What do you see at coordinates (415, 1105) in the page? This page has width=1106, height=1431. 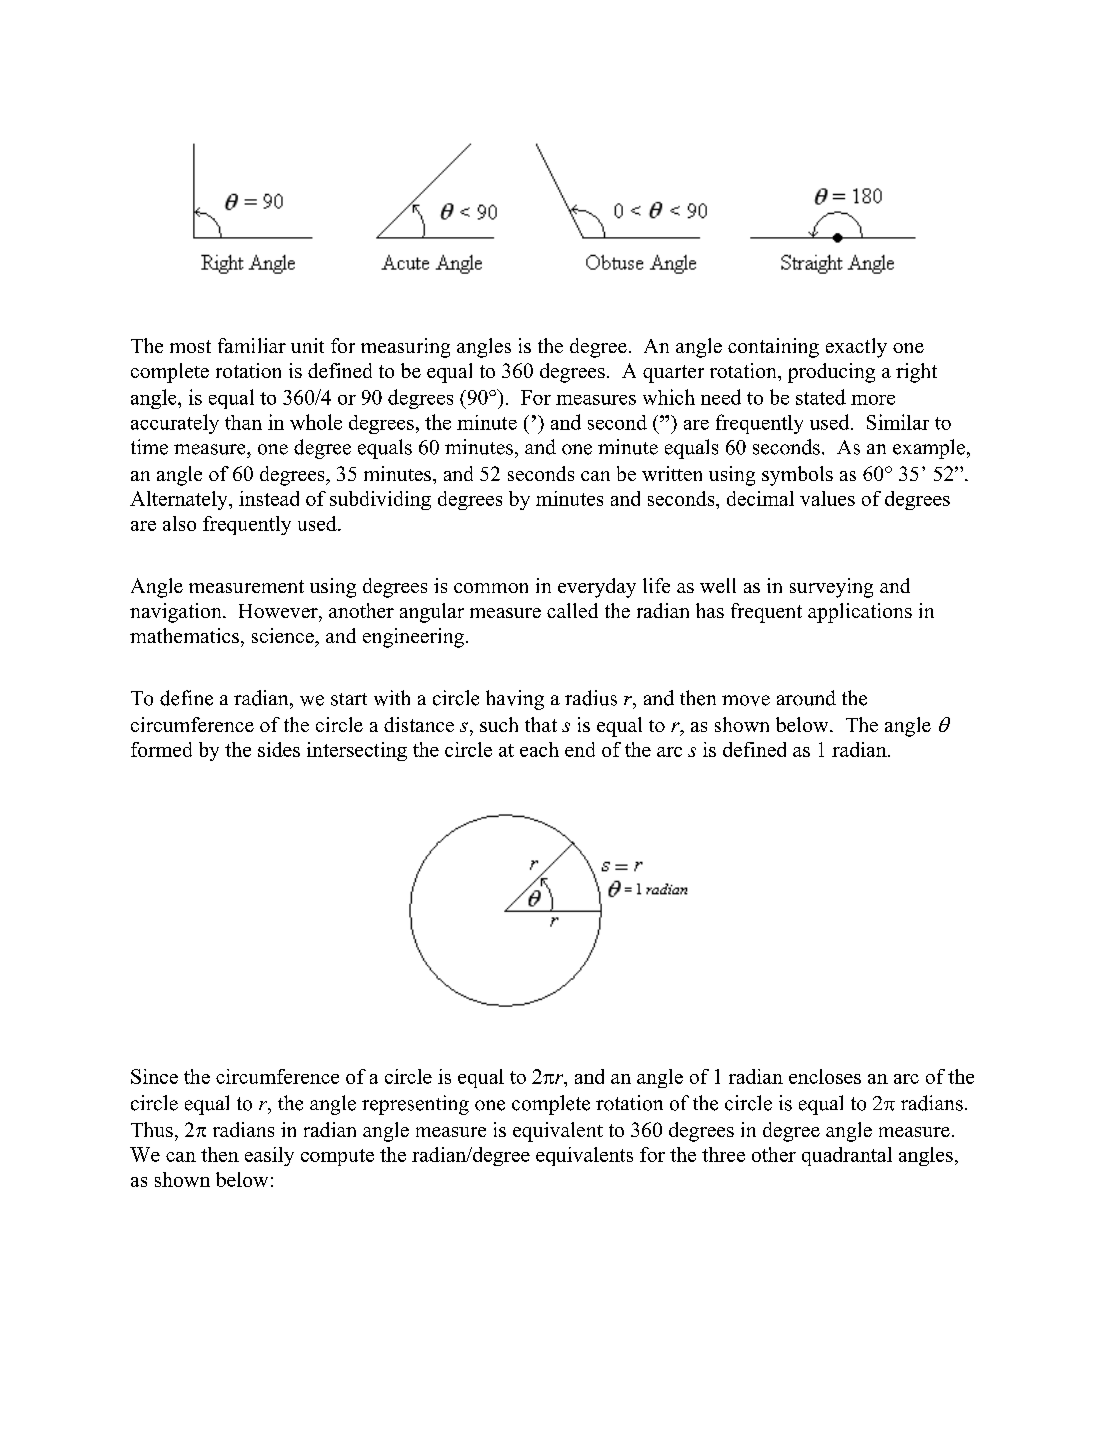 I see `representing` at bounding box center [415, 1105].
